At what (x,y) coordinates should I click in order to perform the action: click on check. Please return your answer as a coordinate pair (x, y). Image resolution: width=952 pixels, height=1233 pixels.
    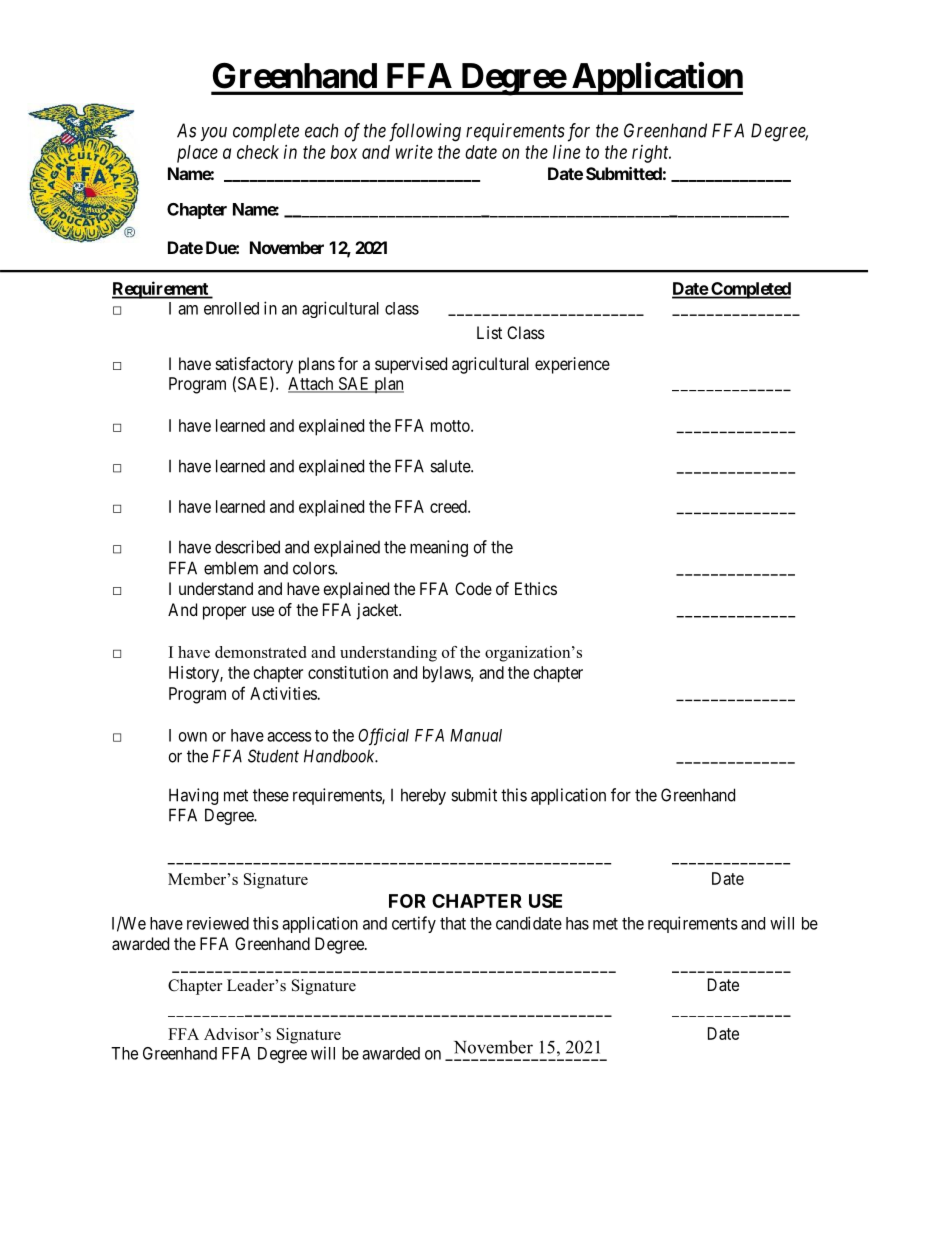
    Looking at the image, I should click on (258, 152).
